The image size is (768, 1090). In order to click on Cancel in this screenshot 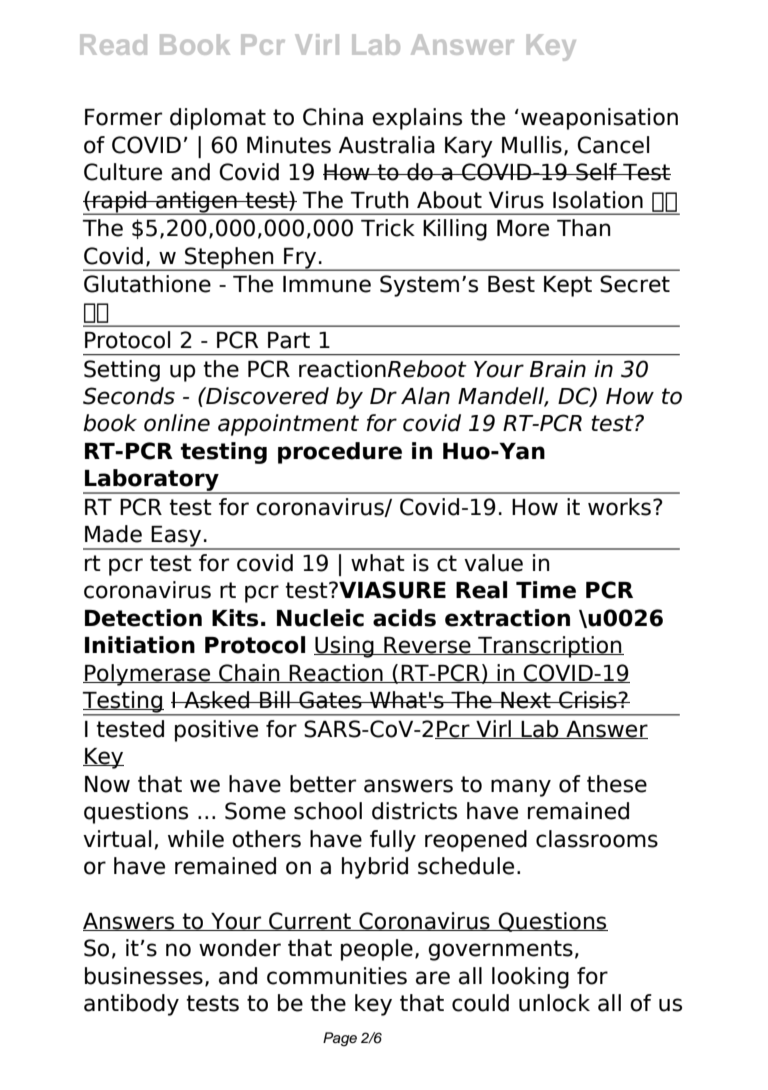, I will do `click(613, 145)`.
